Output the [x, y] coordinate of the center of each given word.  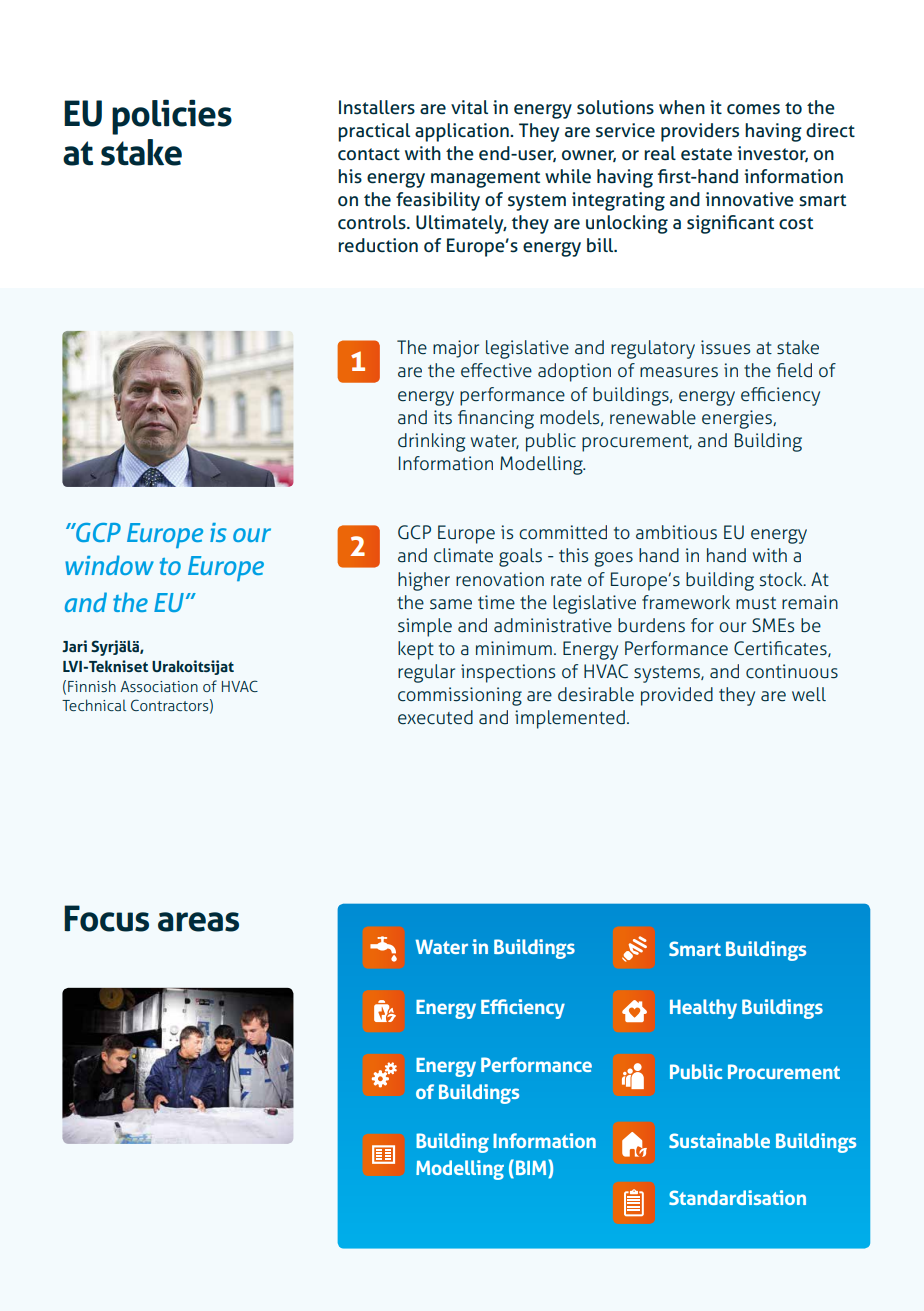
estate [706, 154]
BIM [529, 1167]
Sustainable [719, 1140]
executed [435, 717]
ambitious [676, 532]
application [463, 132]
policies [172, 117]
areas [198, 922]
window [109, 565]
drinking [431, 442]
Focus [106, 918]
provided [677, 696]
